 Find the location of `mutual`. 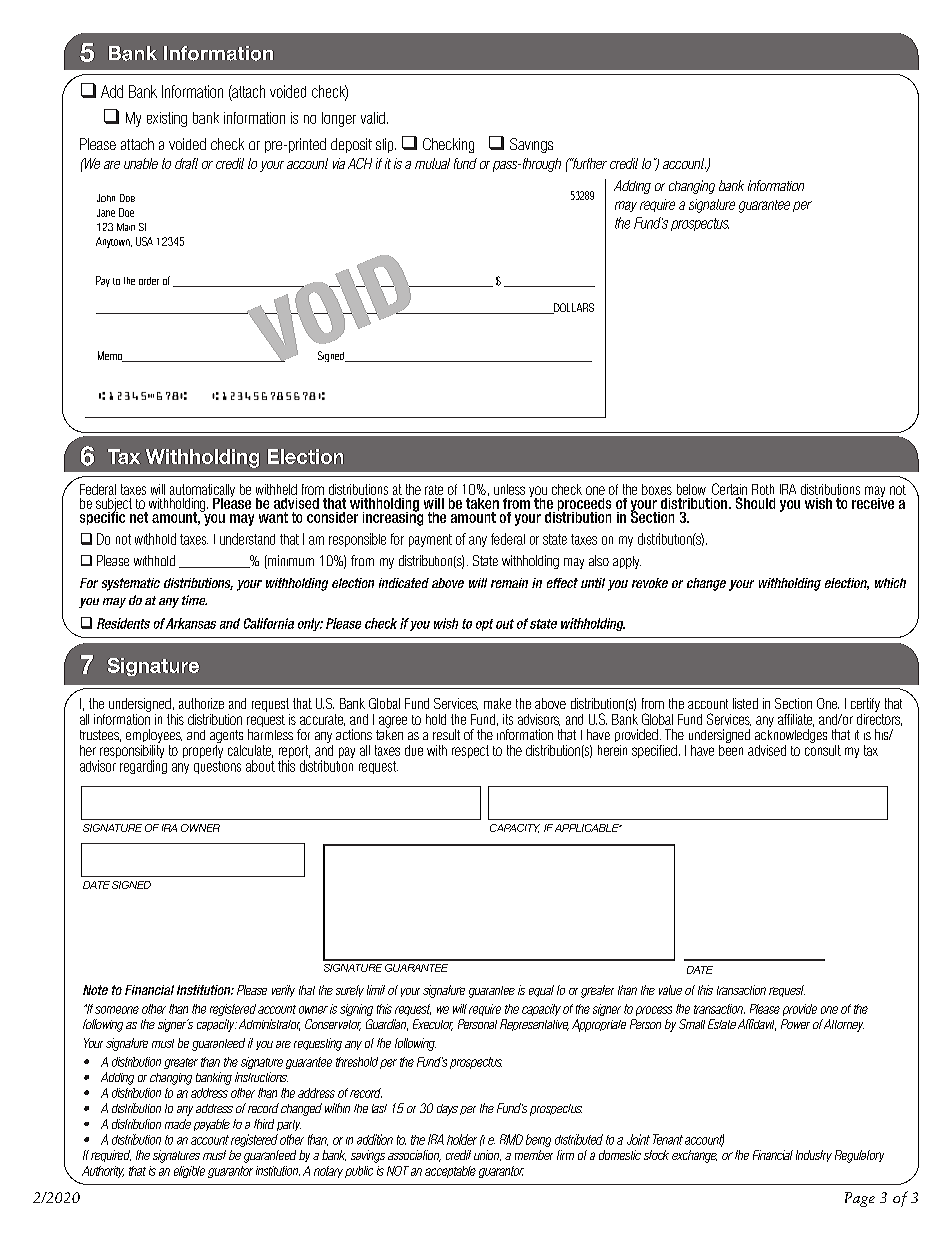

mutual is located at coordinates (432, 163).
